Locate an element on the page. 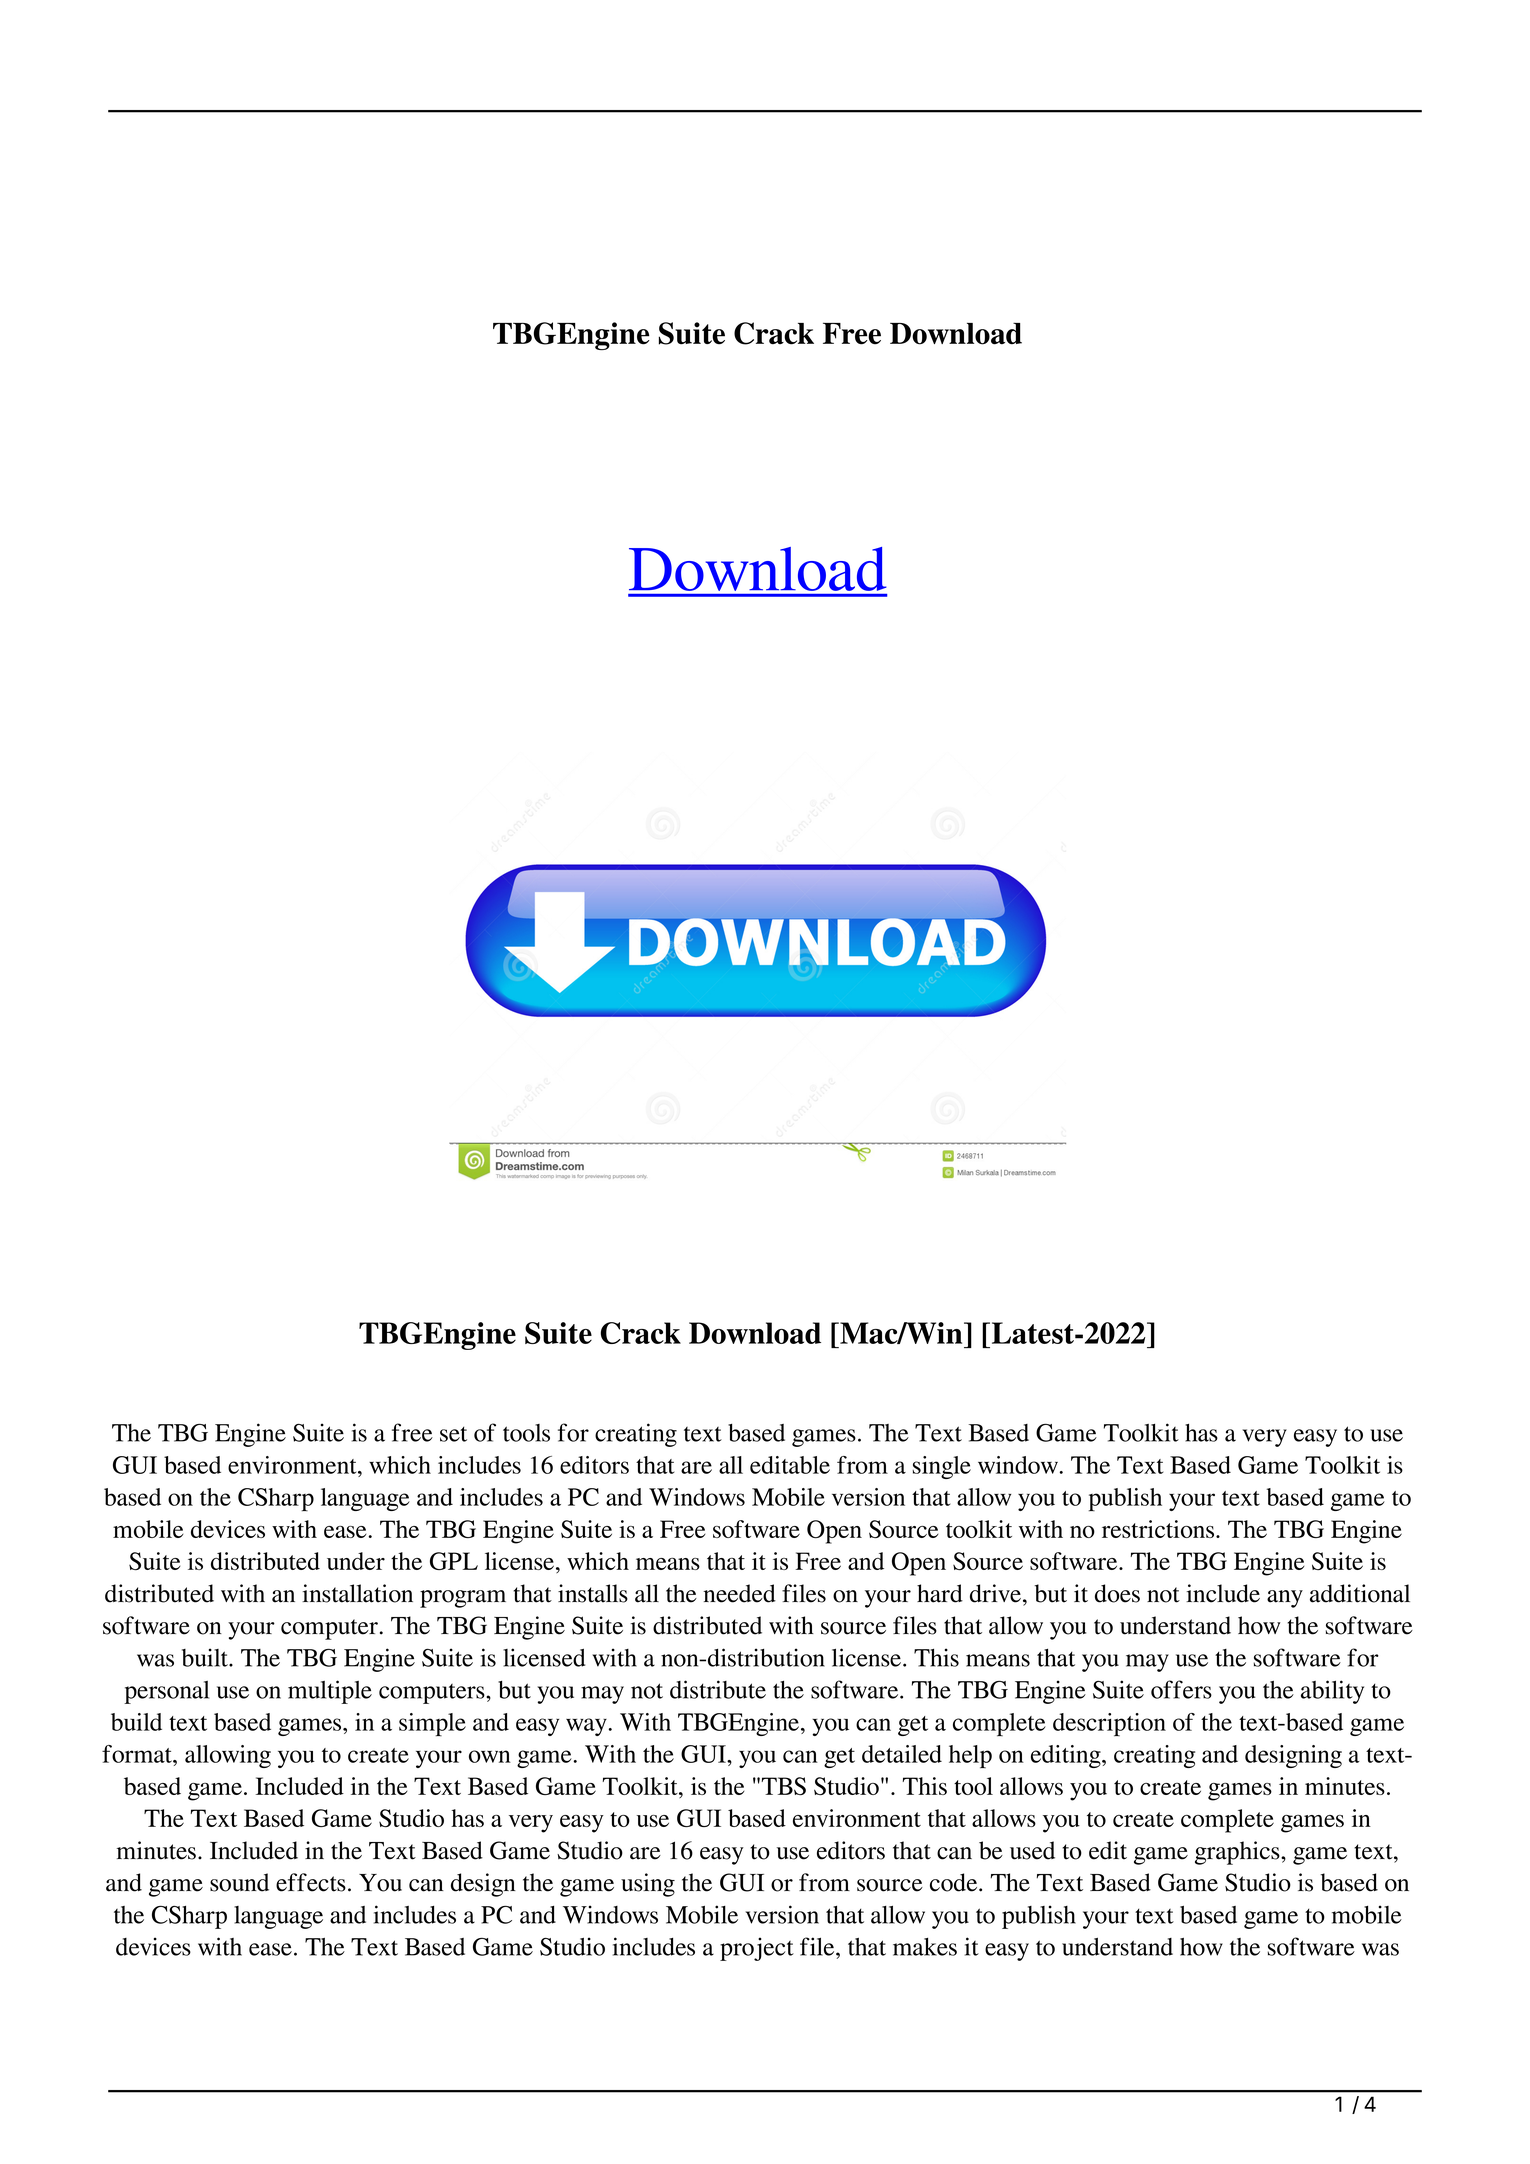  does is located at coordinates (1117, 1593).
